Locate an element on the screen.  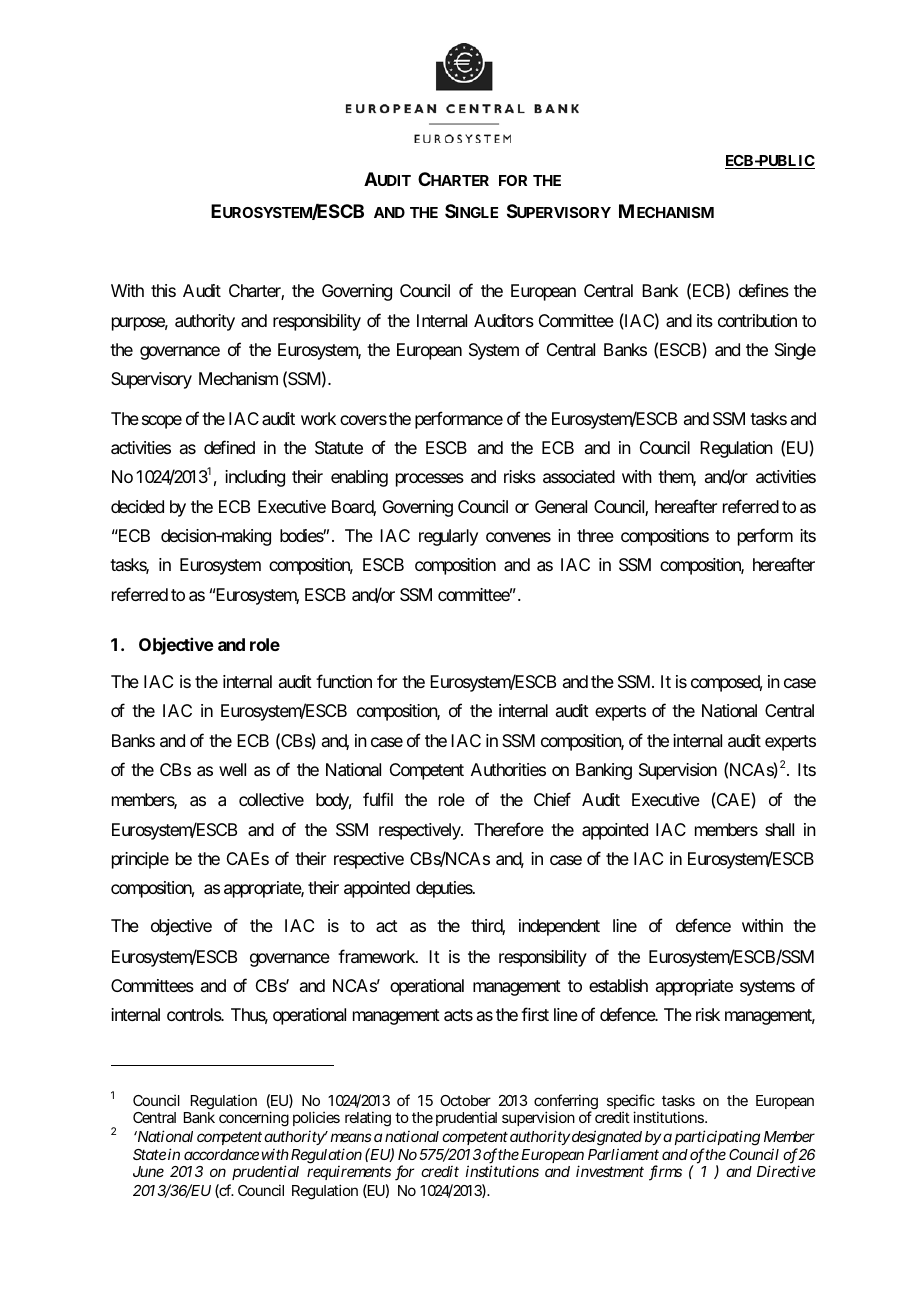
shall is located at coordinates (779, 829).
